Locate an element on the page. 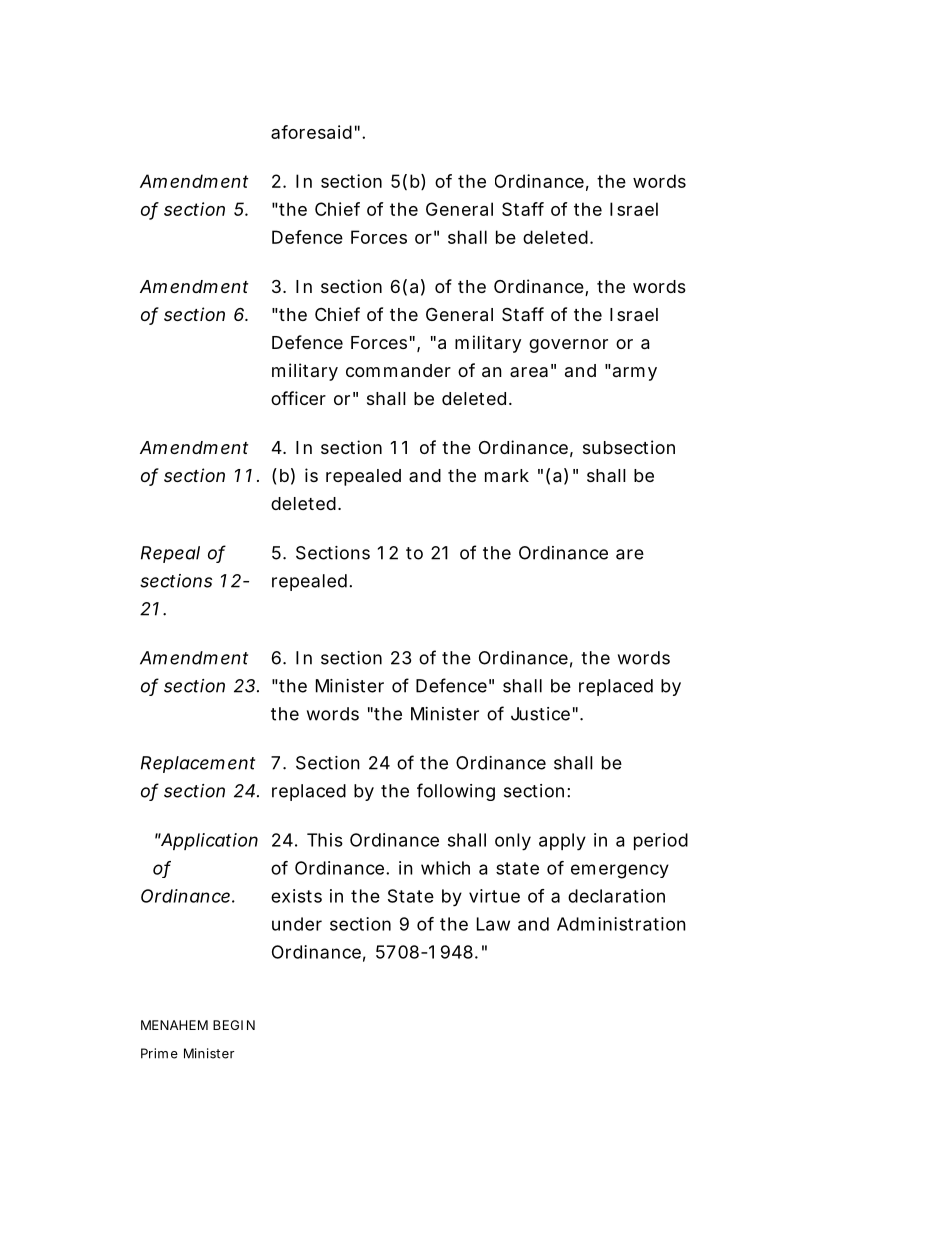  Justice is located at coordinates (540, 714).
